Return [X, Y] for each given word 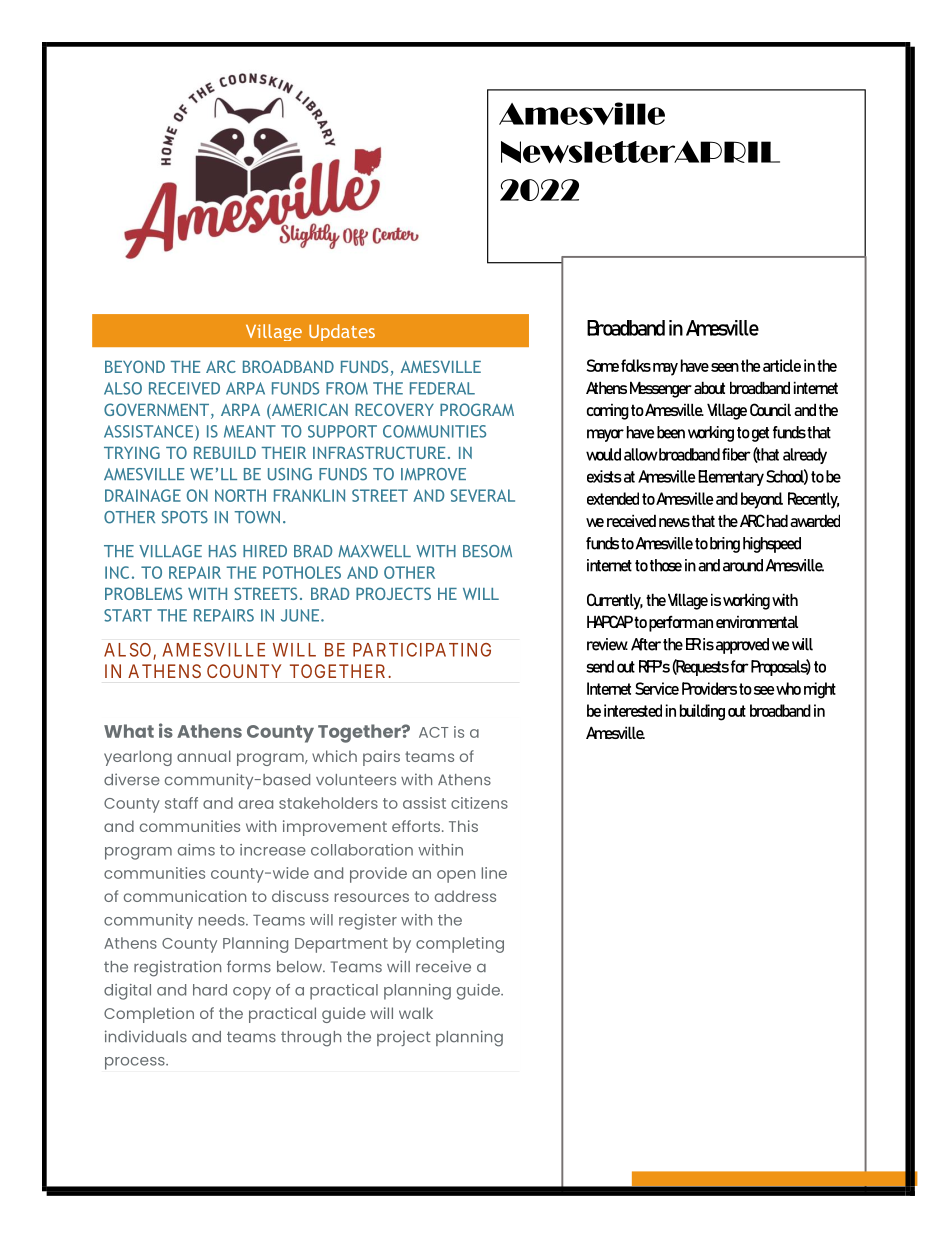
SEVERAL [483, 495]
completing [460, 945]
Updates [342, 332]
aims [196, 850]
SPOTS [185, 517]
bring [725, 545]
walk [416, 1013]
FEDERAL [442, 388]
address [465, 896]
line [494, 873]
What [129, 731]
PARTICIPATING [422, 650]
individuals [146, 1036]
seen [725, 367]
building [702, 712]
